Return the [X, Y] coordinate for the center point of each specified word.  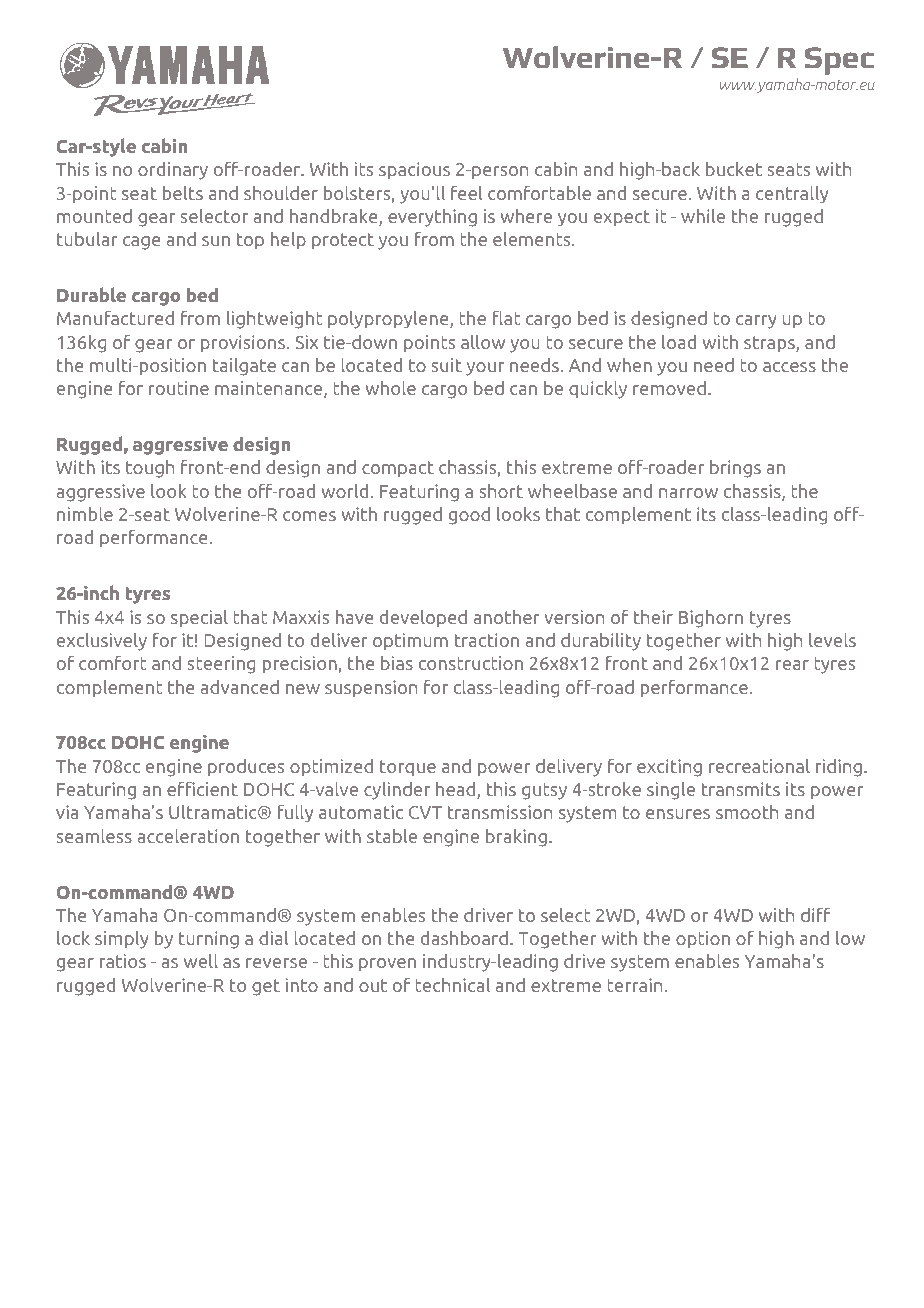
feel [466, 192]
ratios [123, 961]
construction [471, 663]
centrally [792, 195]
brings [735, 468]
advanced [239, 686]
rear [792, 665]
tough [150, 469]
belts [183, 192]
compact [398, 469]
